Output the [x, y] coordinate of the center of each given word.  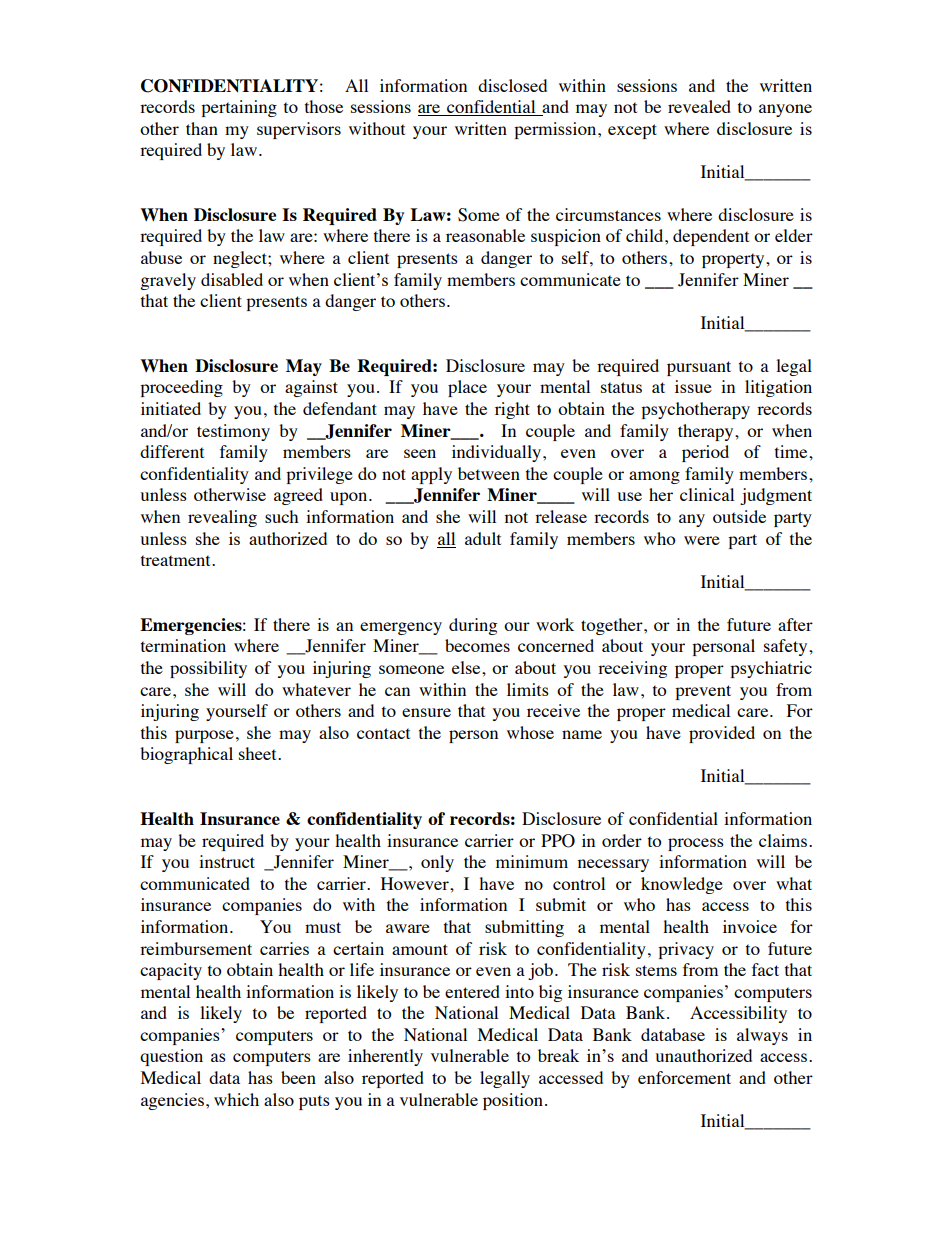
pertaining [239, 108]
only [437, 863]
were [702, 540]
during [473, 626]
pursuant [699, 368]
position [513, 1101]
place [467, 388]
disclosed [512, 85]
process [696, 844]
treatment [177, 560]
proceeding [181, 388]
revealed [699, 106]
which [236, 1099]
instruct [227, 861]
